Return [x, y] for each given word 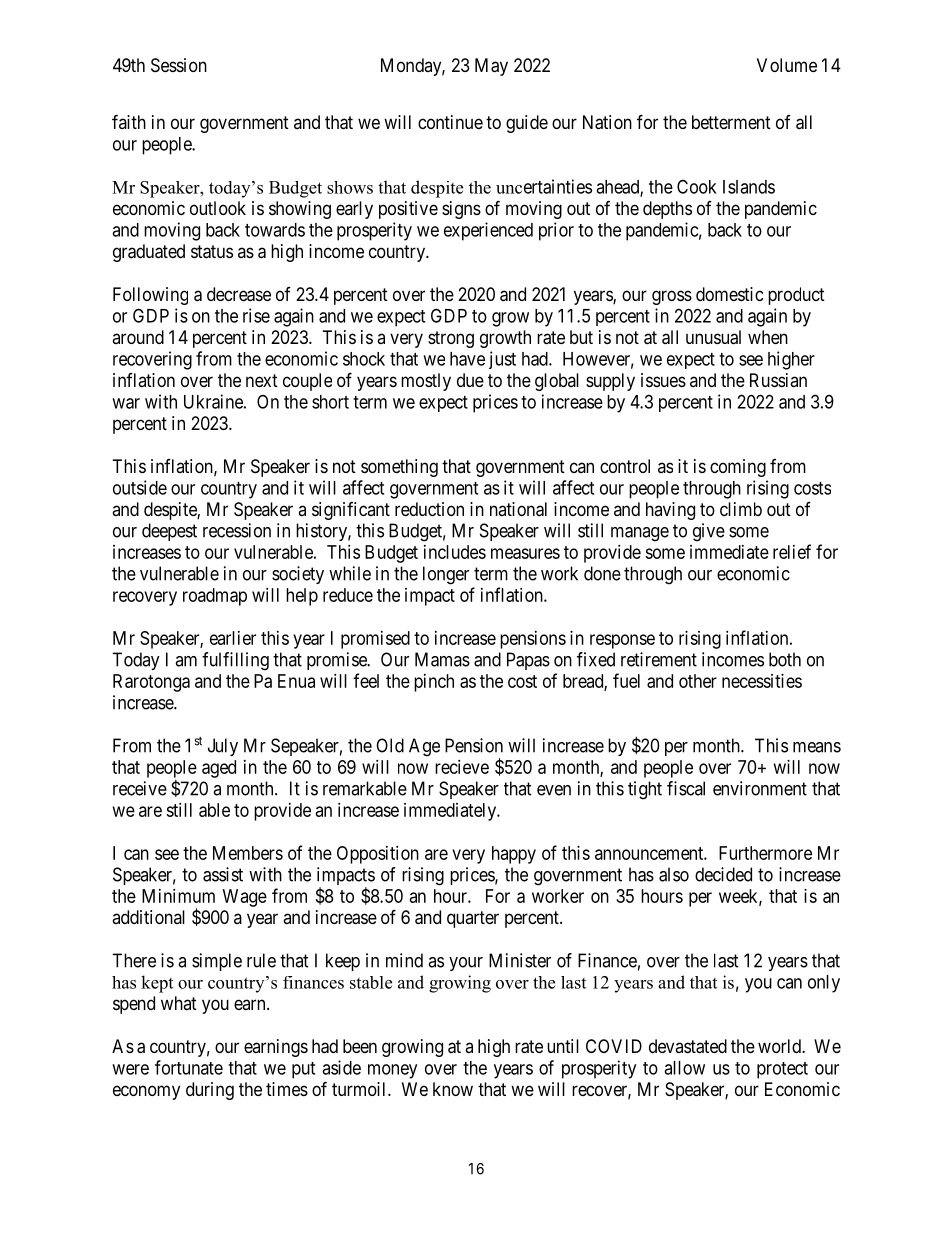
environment [760, 788]
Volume [787, 65]
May [491, 67]
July [223, 747]
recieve [462, 767]
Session [179, 65]
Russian [778, 380]
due [470, 380]
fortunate [189, 1067]
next [262, 380]
